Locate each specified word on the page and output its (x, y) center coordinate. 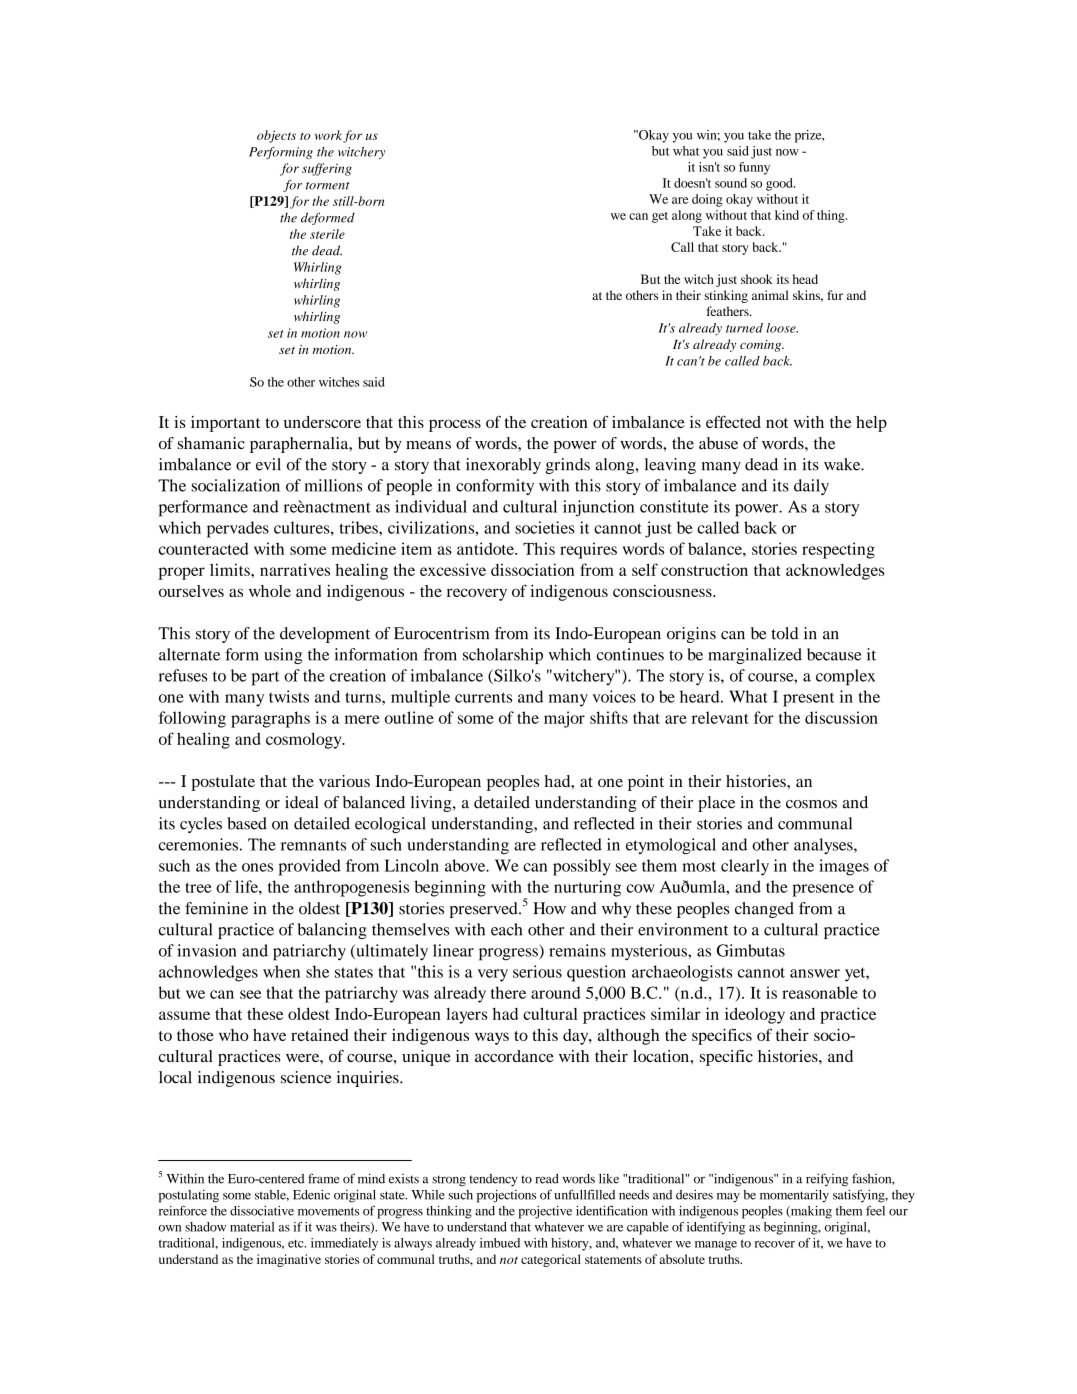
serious (537, 971)
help (871, 424)
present (808, 700)
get (660, 217)
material (252, 1227)
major (564, 719)
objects (276, 136)
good (780, 184)
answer (815, 973)
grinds (567, 466)
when (281, 971)
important (225, 424)
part (265, 678)
